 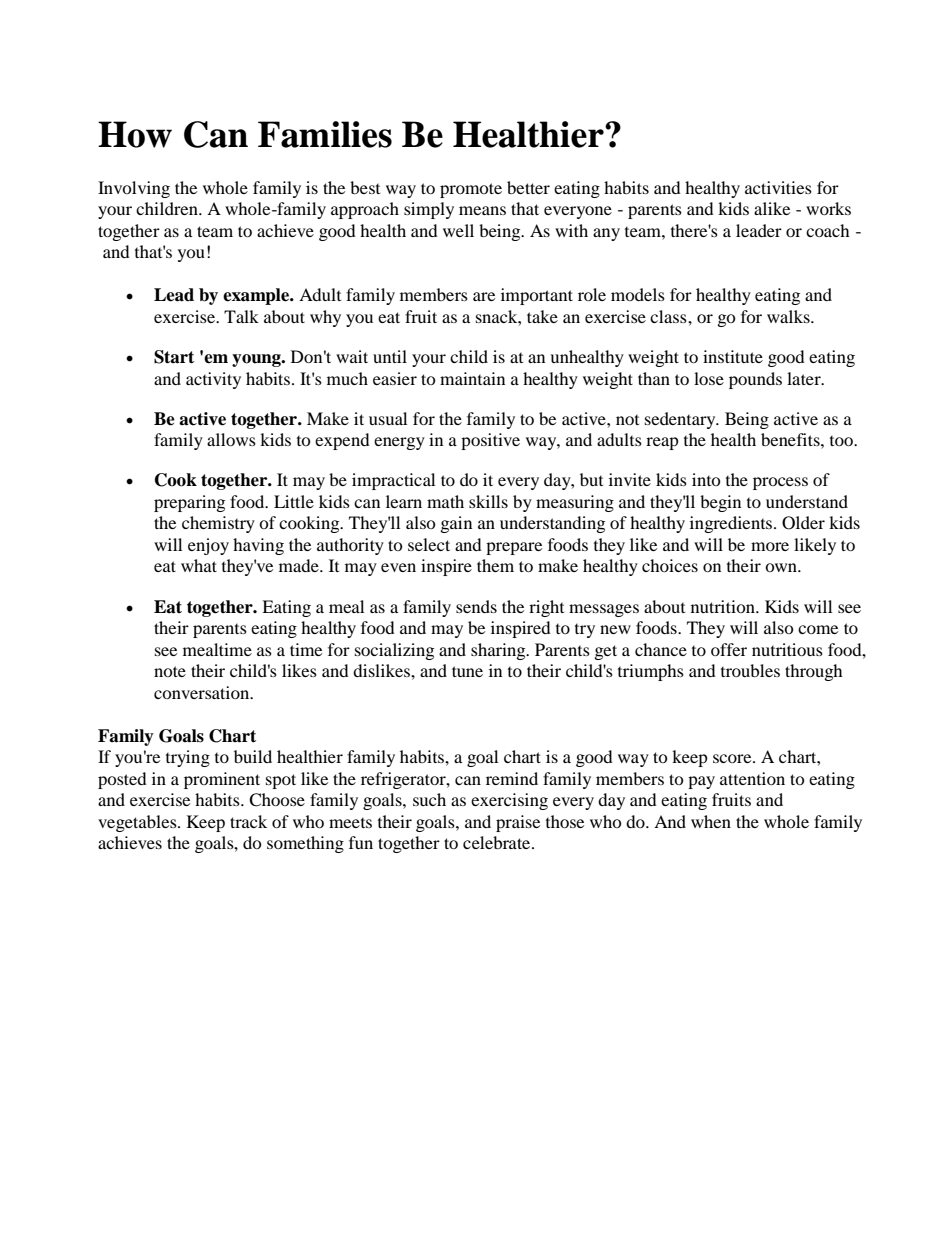 What do you see at coordinates (488, 501) in the screenshot?
I see `skills` at bounding box center [488, 501].
